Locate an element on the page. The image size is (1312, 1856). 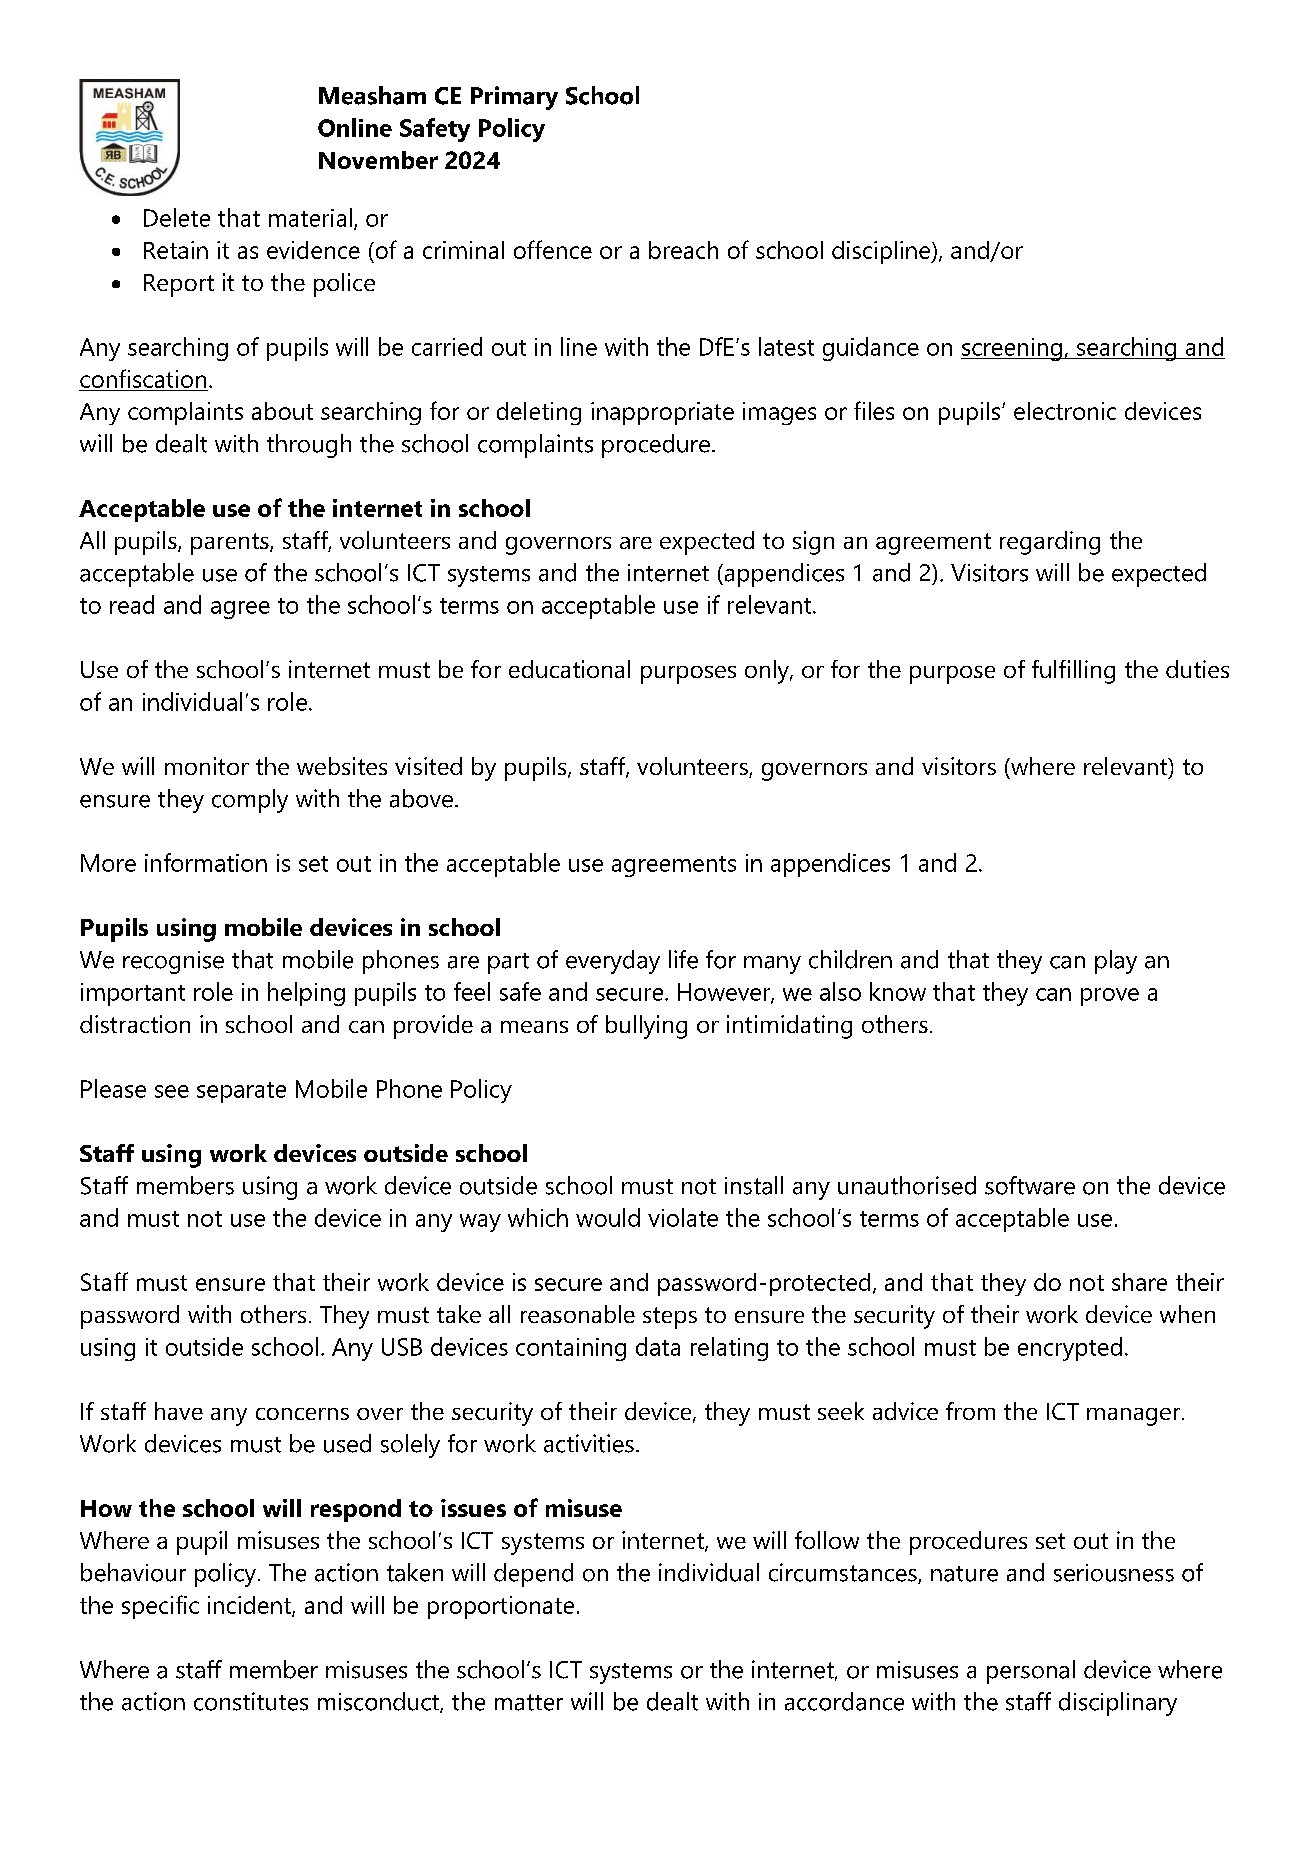
Delete is located at coordinates (177, 217).
